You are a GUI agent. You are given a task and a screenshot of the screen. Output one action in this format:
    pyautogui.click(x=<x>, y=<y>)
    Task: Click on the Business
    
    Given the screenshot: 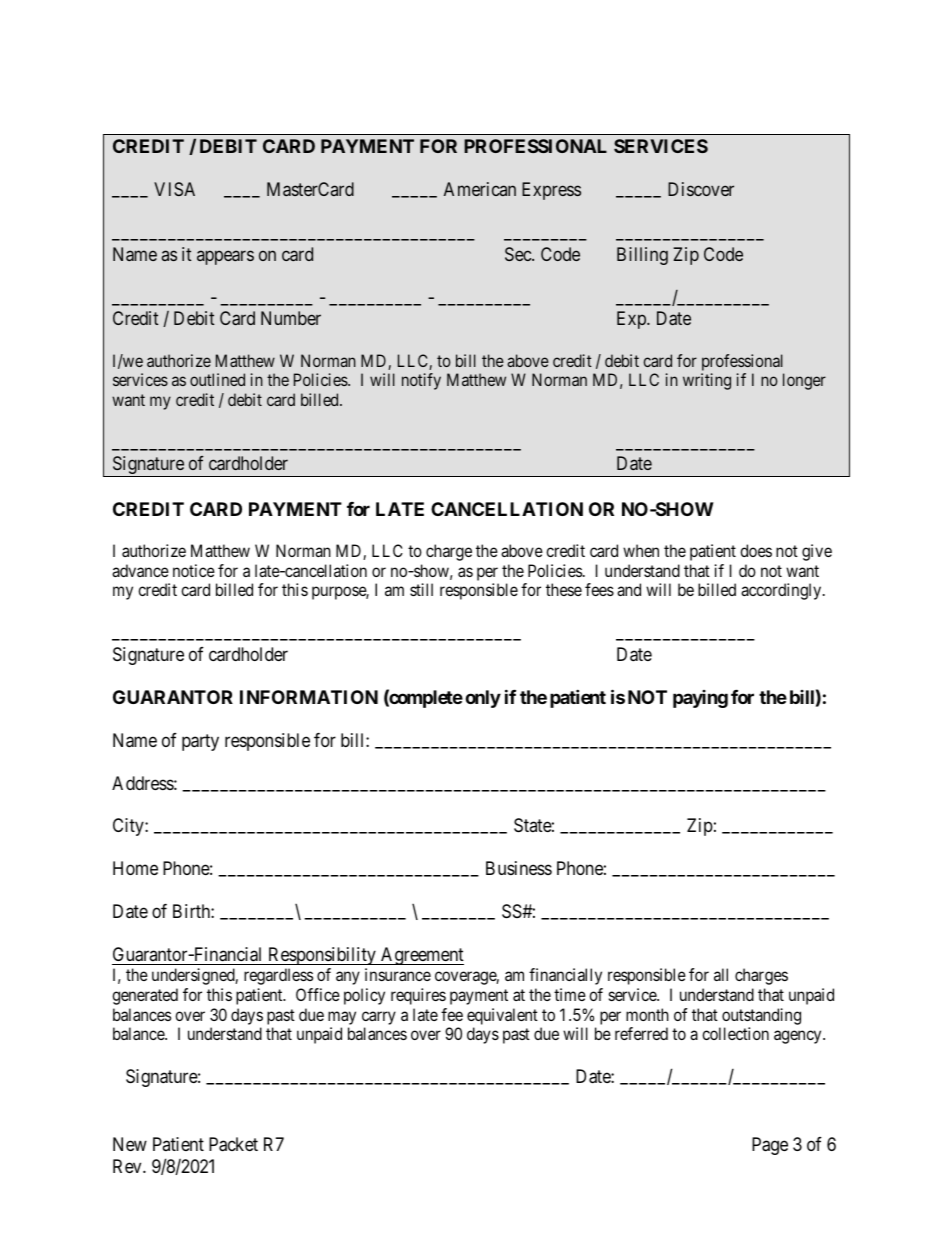 What is the action you would take?
    pyautogui.click(x=519, y=868)
